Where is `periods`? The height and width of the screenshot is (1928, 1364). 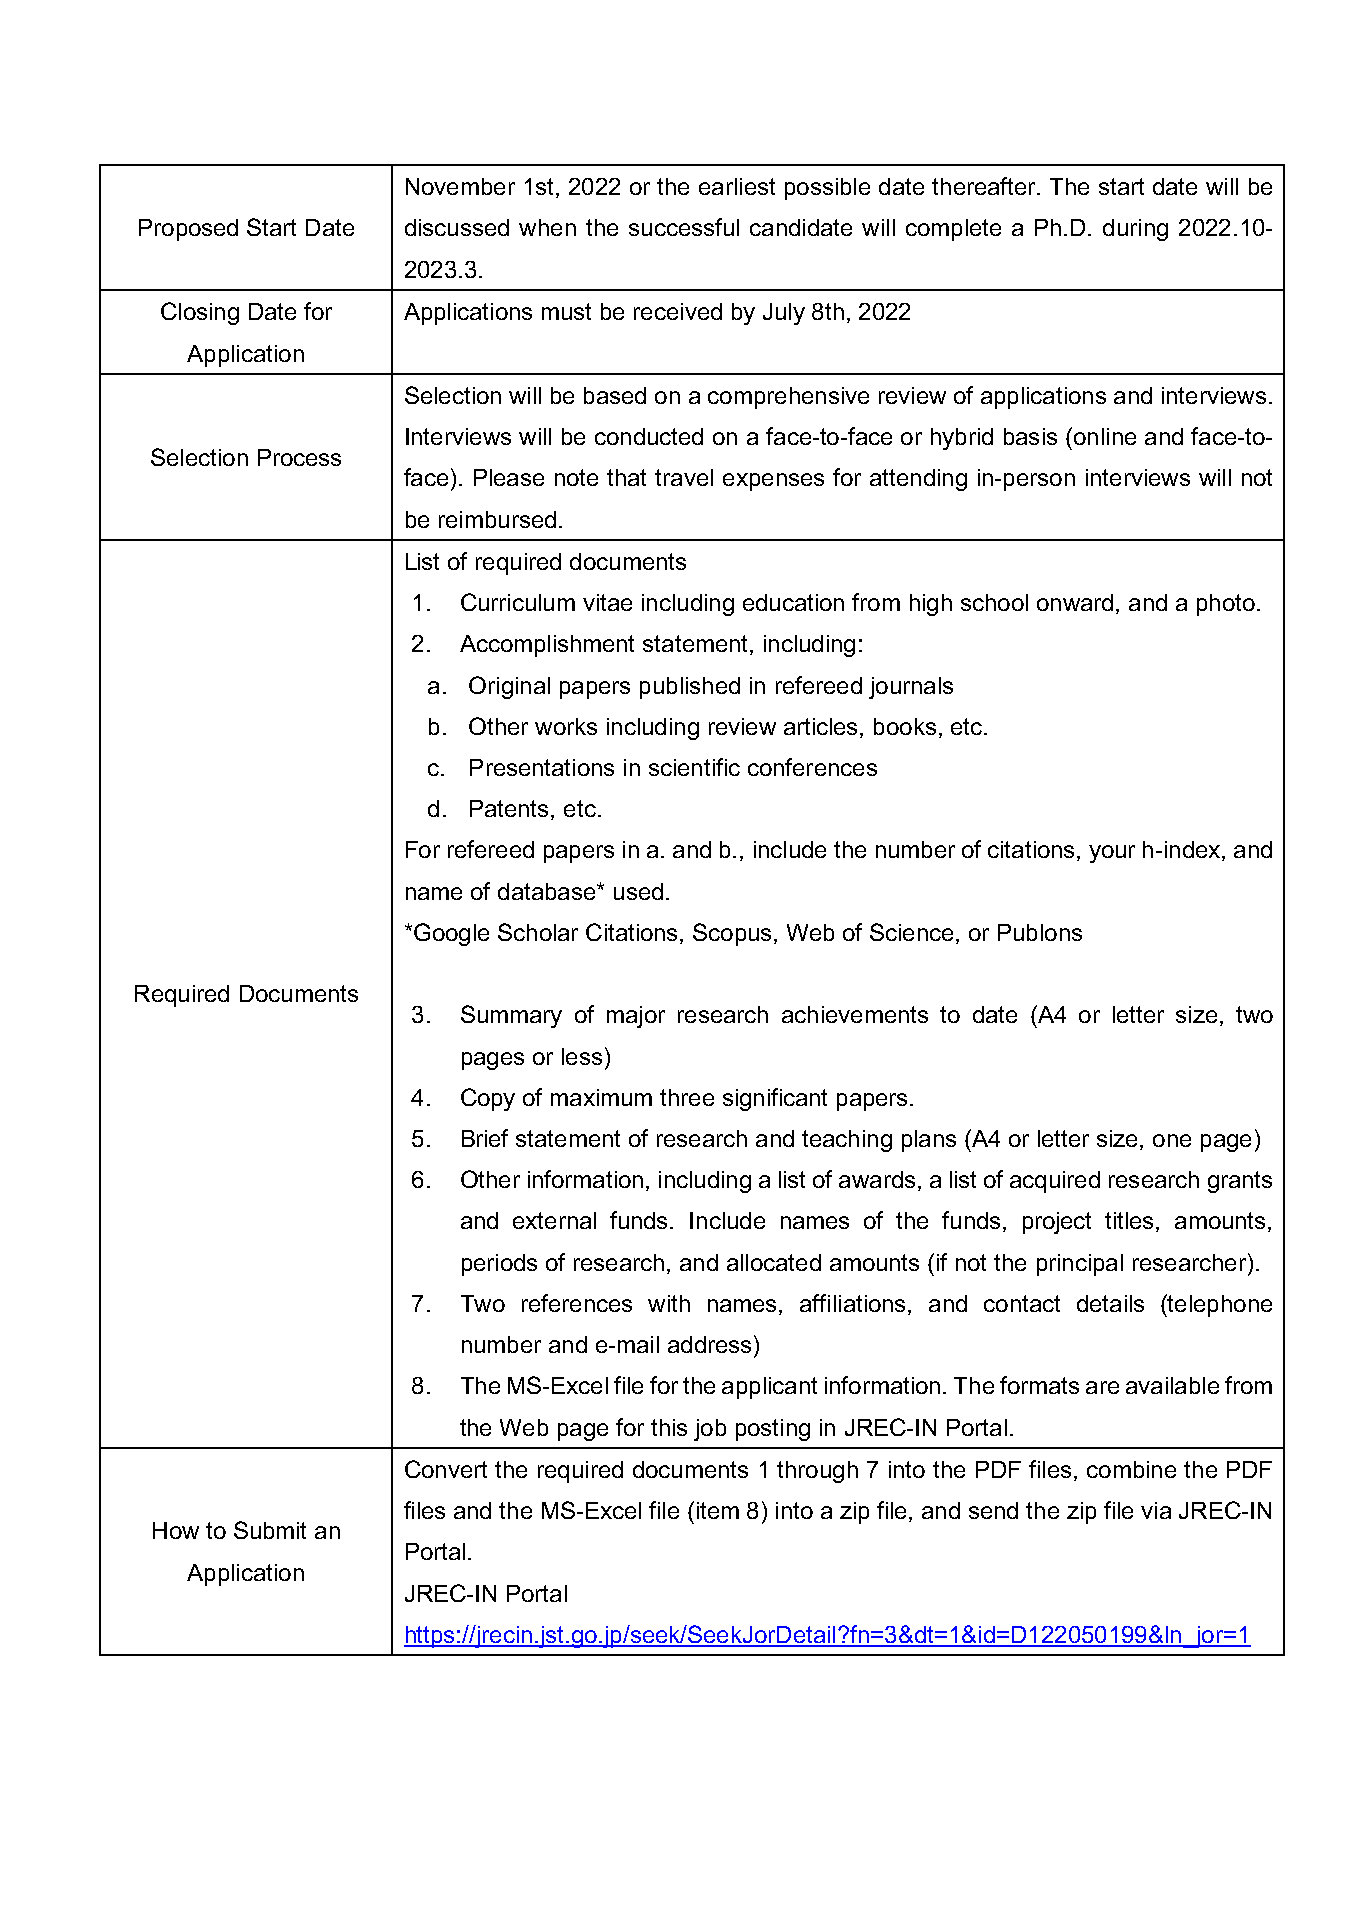 periods is located at coordinates (499, 1265).
